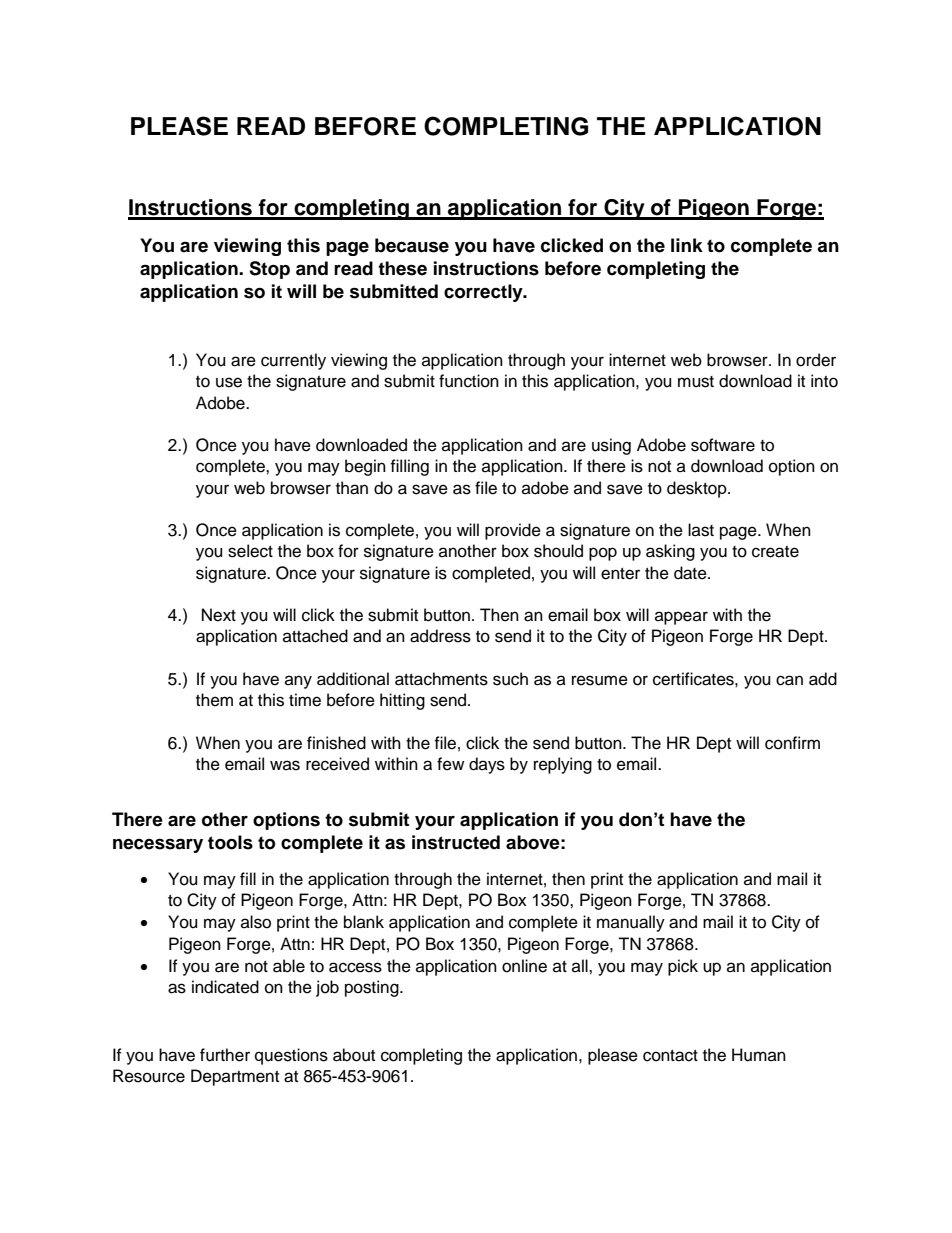 This image has width=952, height=1233. What do you see at coordinates (285, 765) in the image?
I see `was` at bounding box center [285, 765].
